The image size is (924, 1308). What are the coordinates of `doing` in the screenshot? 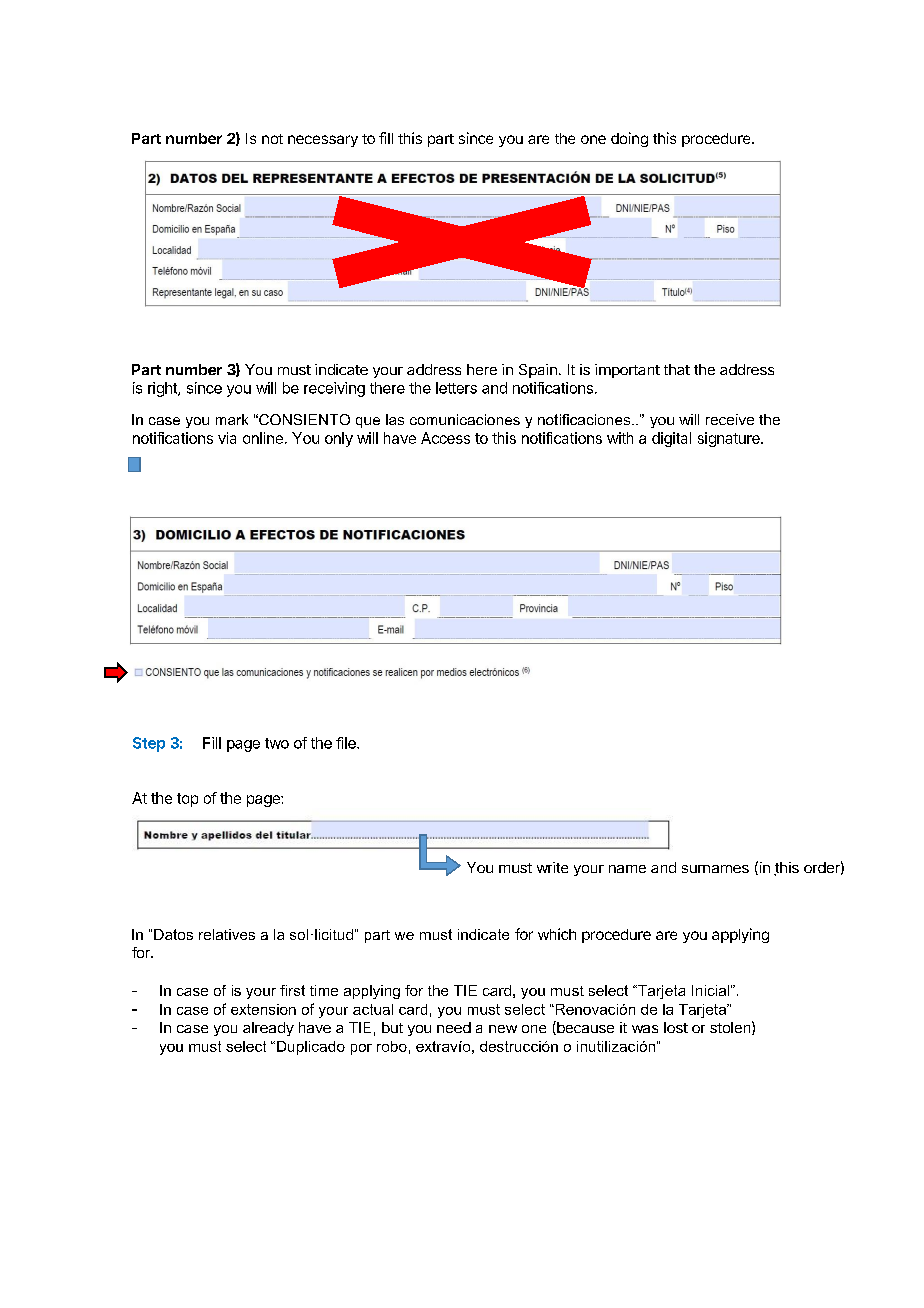 It's located at (629, 139).
